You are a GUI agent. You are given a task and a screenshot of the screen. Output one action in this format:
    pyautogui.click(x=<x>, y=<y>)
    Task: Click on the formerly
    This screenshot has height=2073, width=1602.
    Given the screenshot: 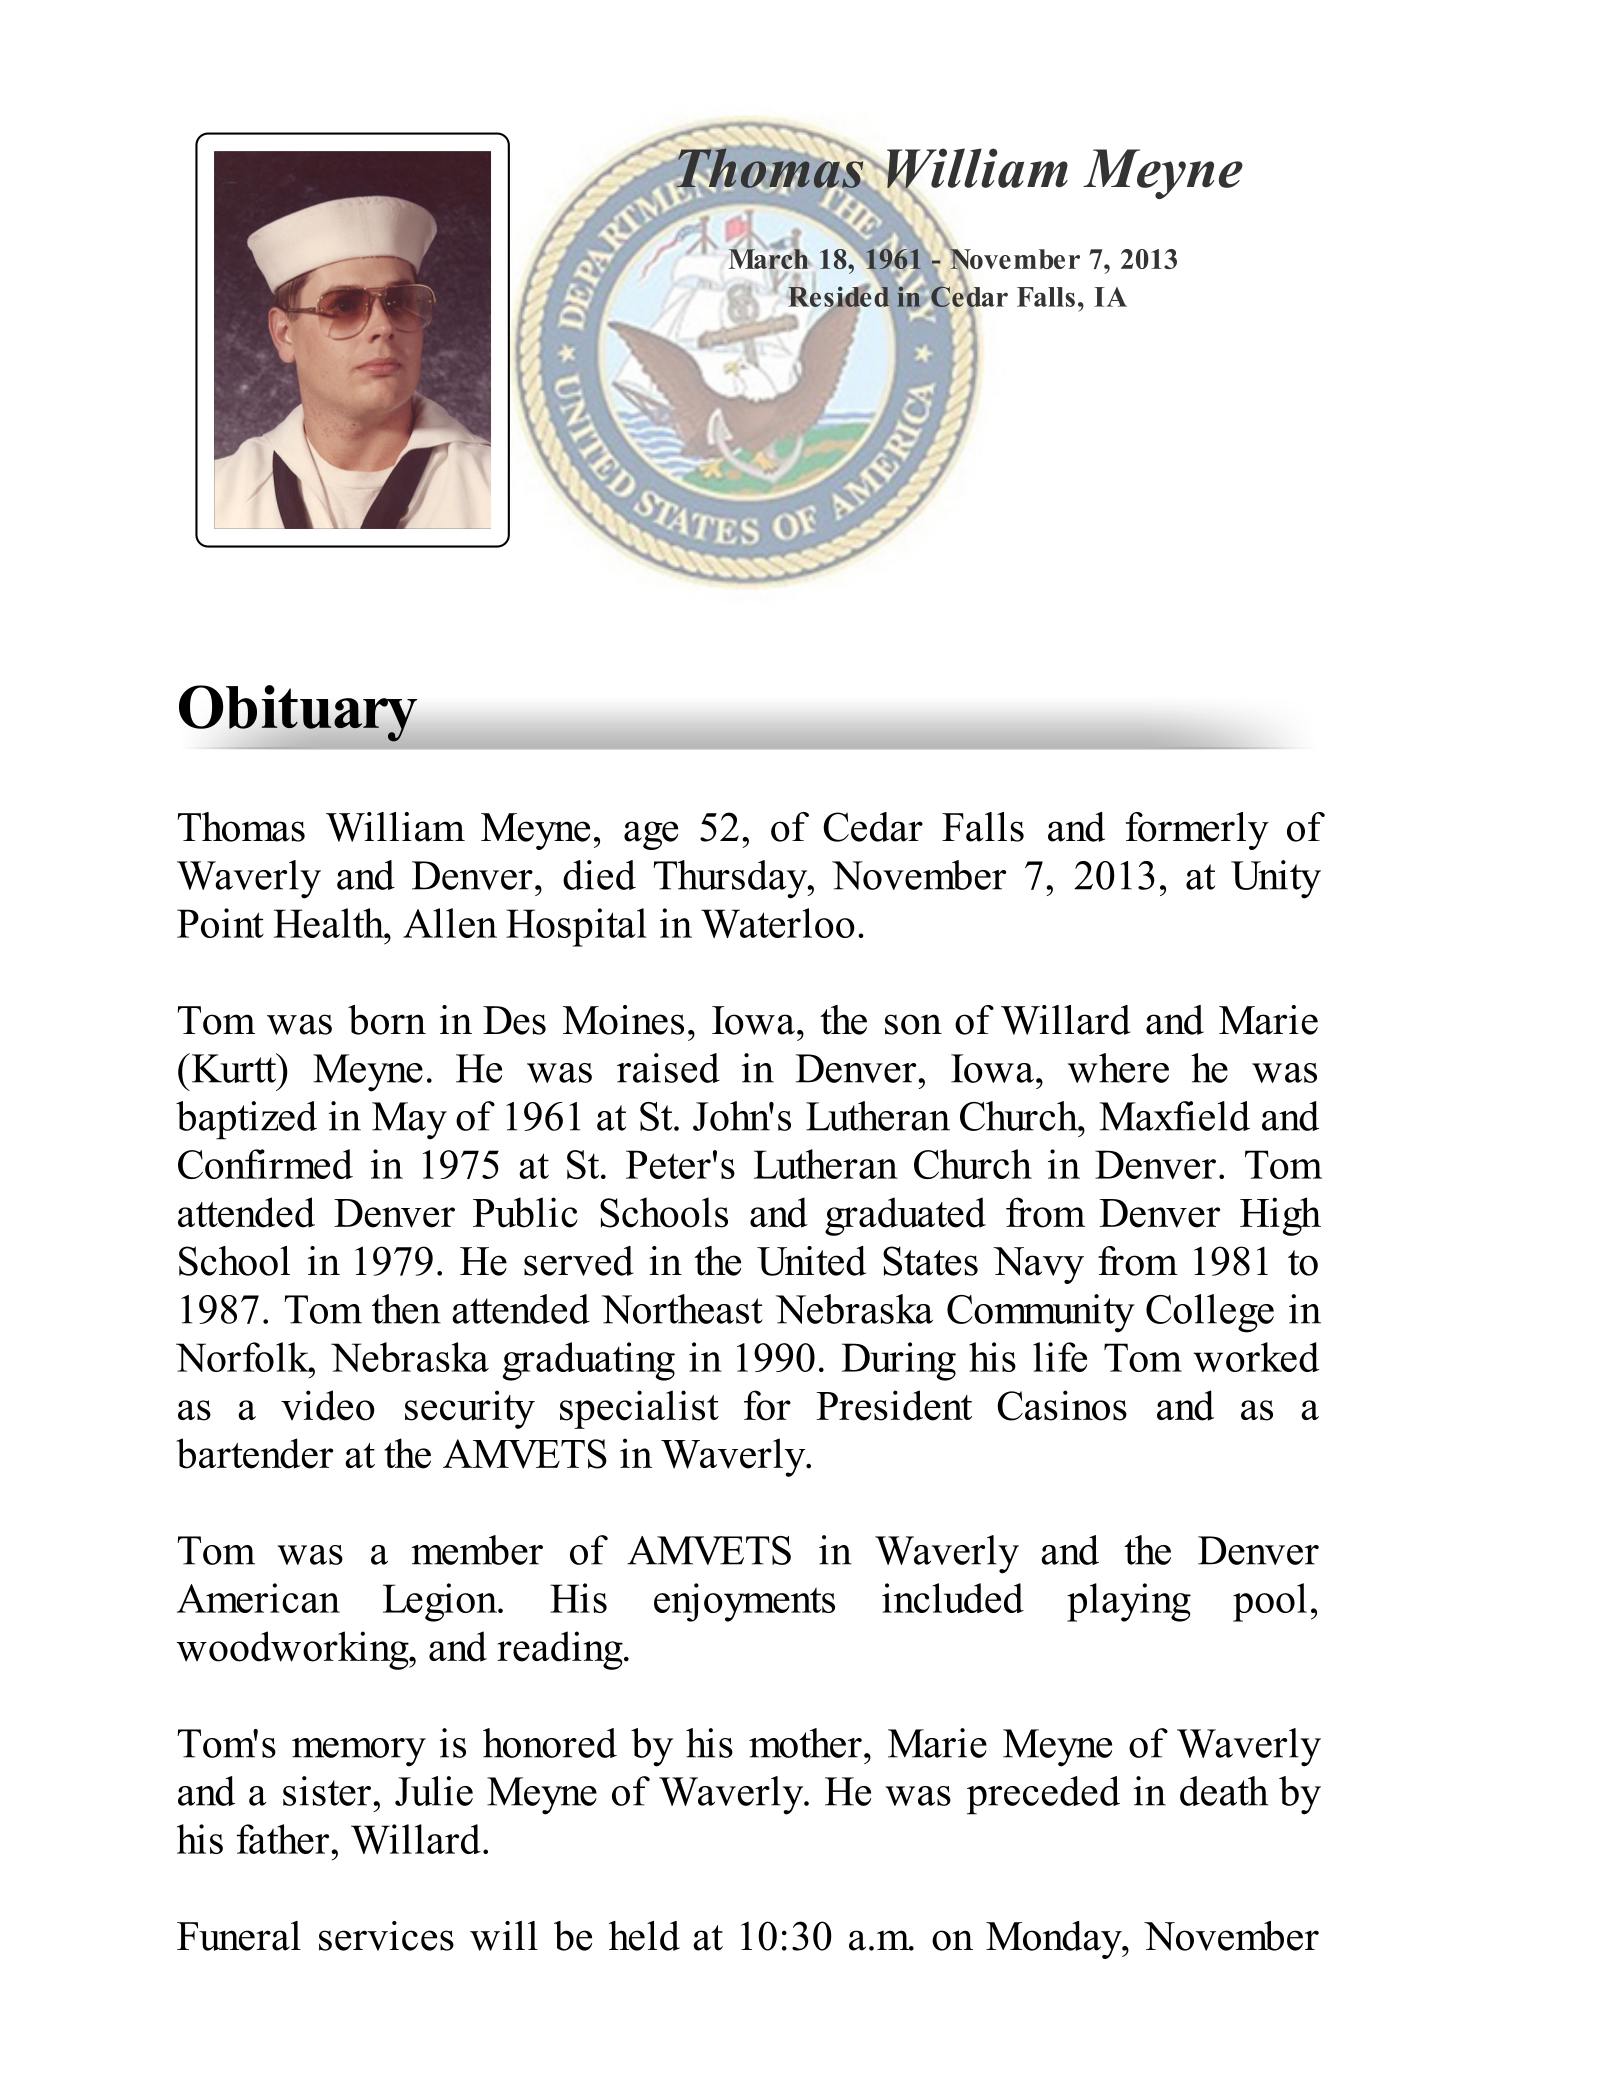 What is the action you would take?
    pyautogui.click(x=1197, y=831)
